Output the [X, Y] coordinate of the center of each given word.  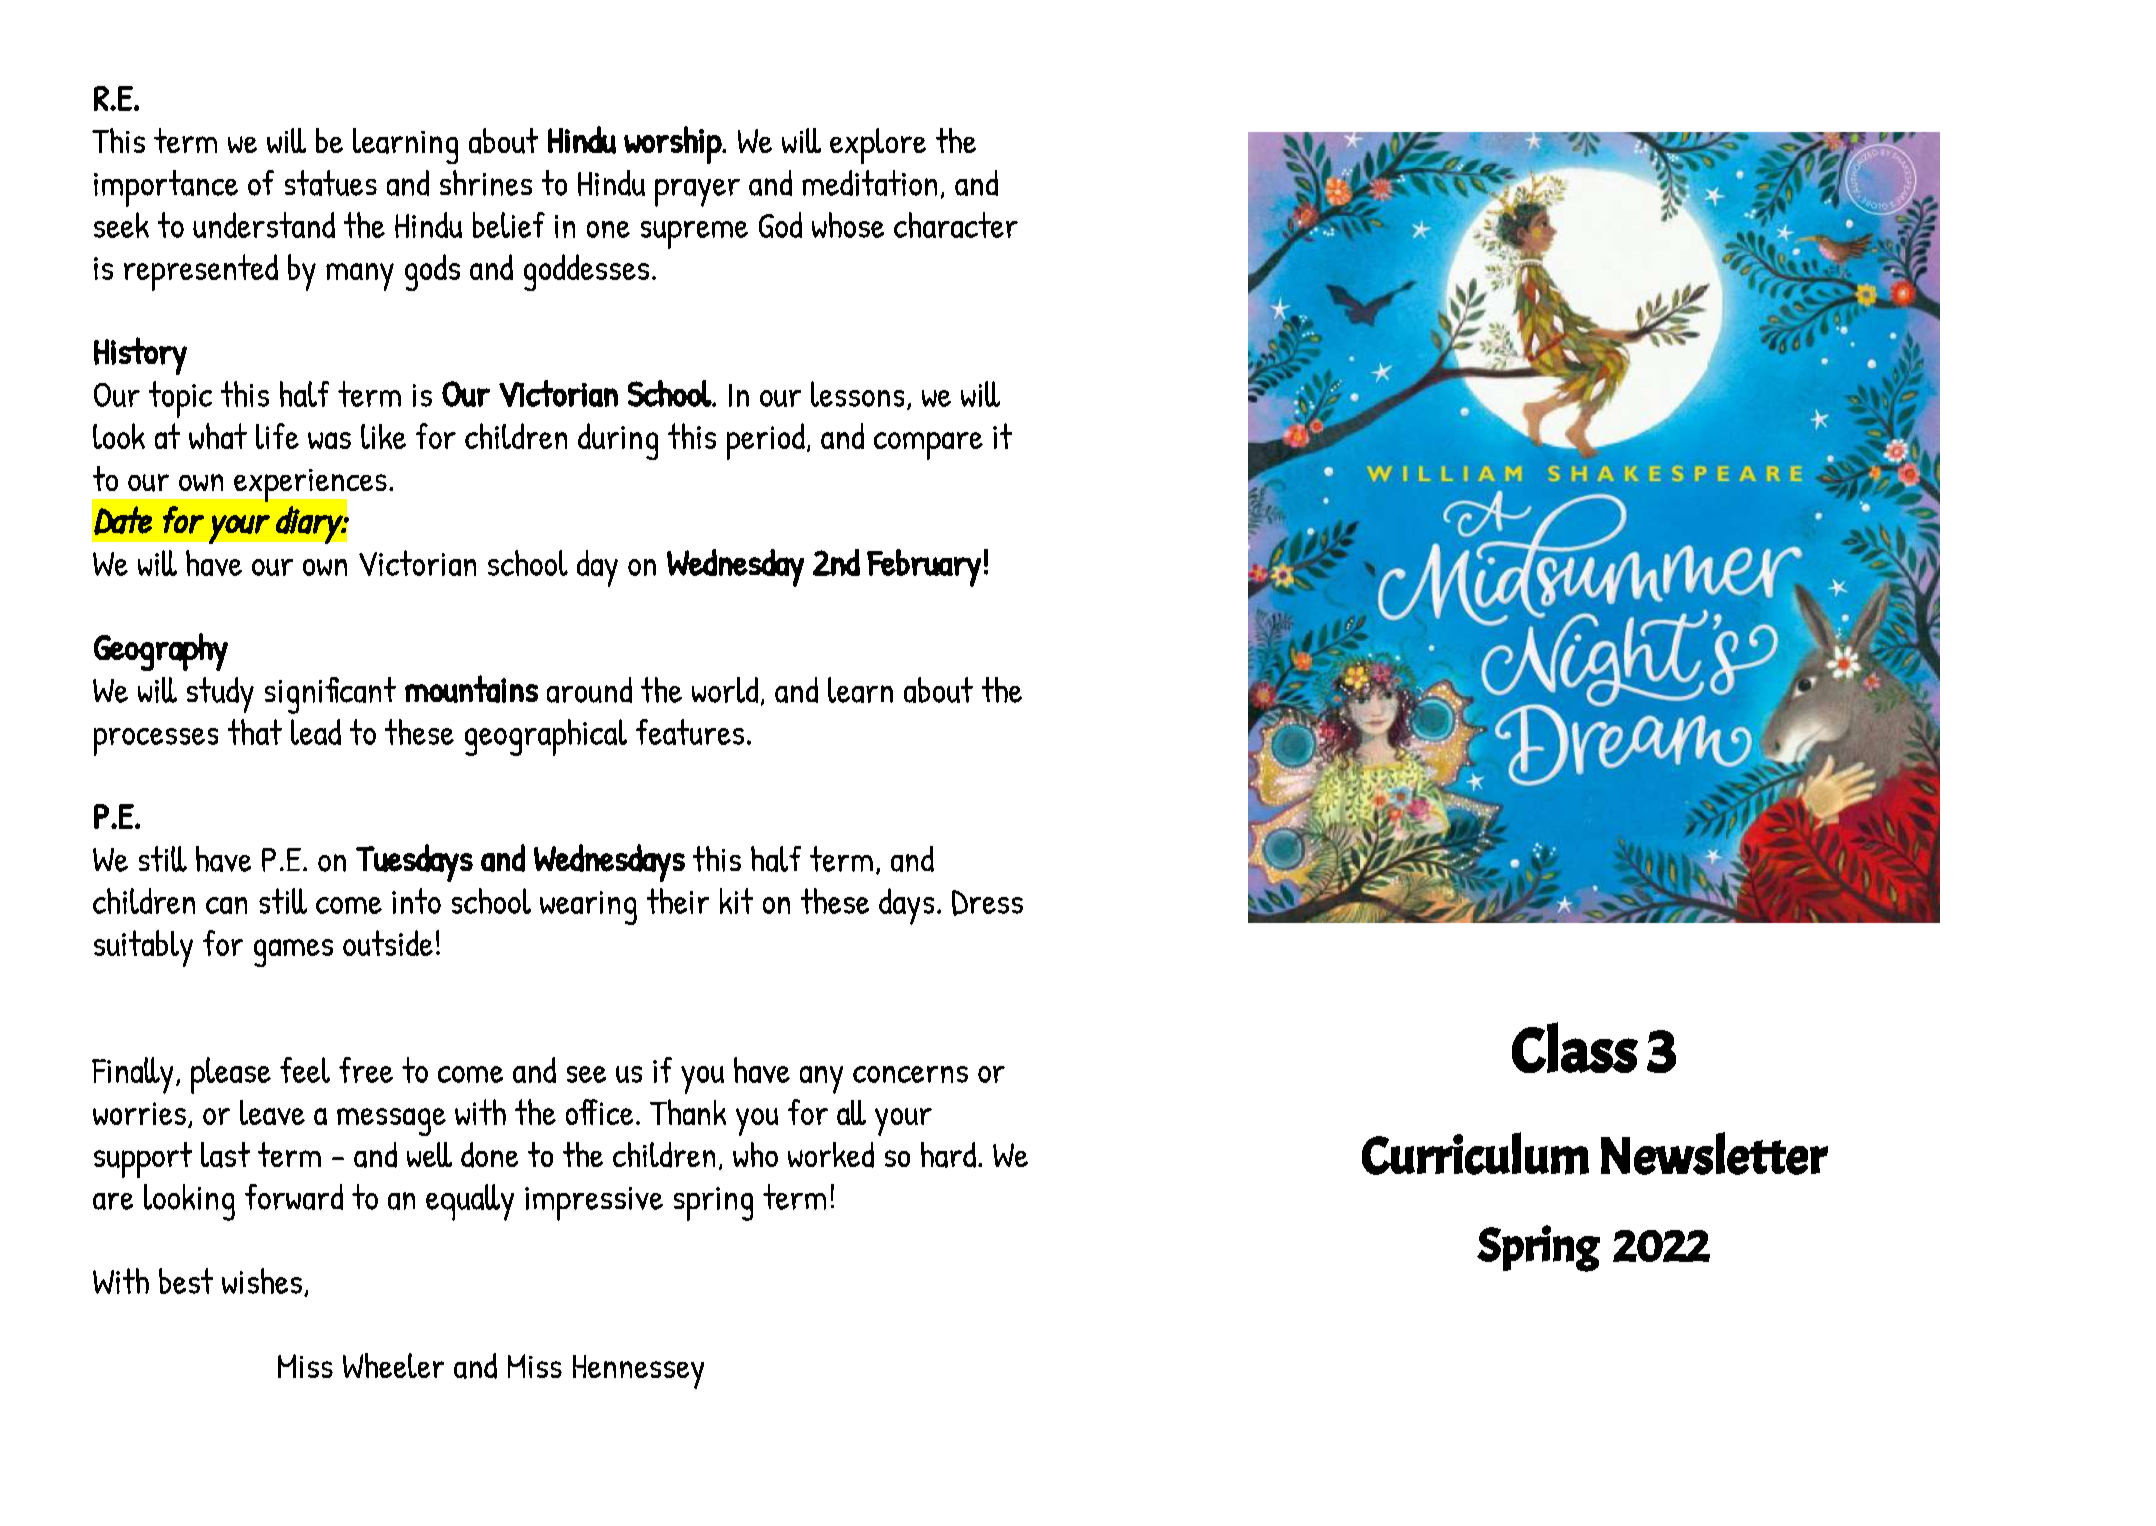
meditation [869, 183]
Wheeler [393, 1365]
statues [331, 183]
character [956, 225]
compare [928, 446]
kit [736, 901]
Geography [161, 652]
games [293, 953]
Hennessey [638, 1372]
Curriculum [1475, 1153]
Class [1575, 1047]
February [924, 568]
